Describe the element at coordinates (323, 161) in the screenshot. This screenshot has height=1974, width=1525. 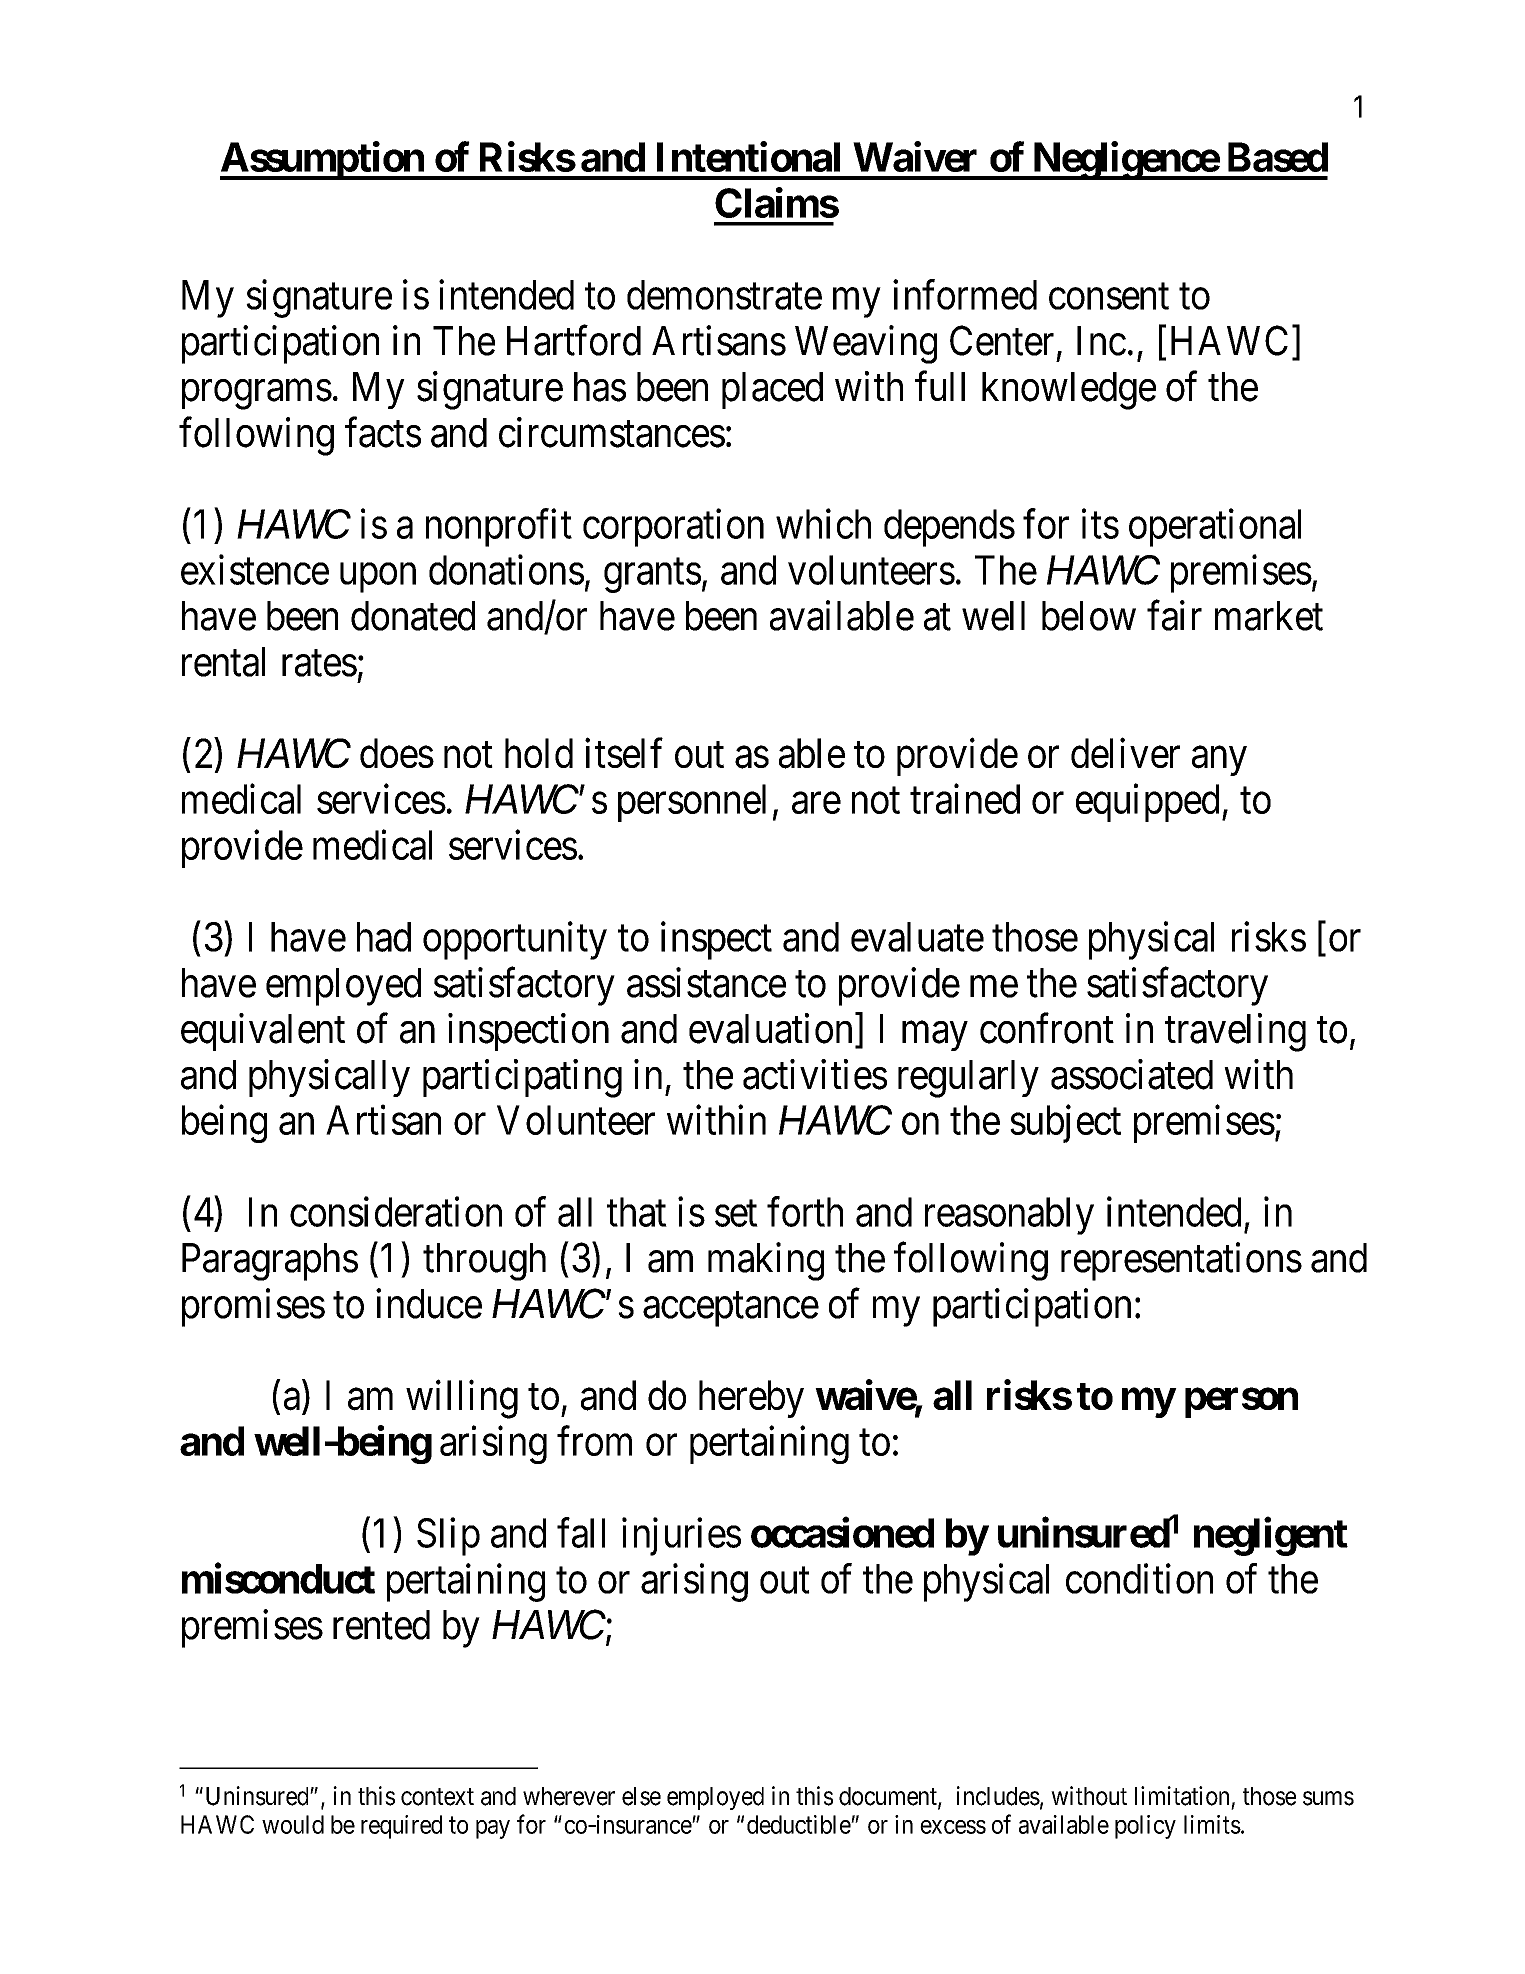
I see `Assumption` at that location.
